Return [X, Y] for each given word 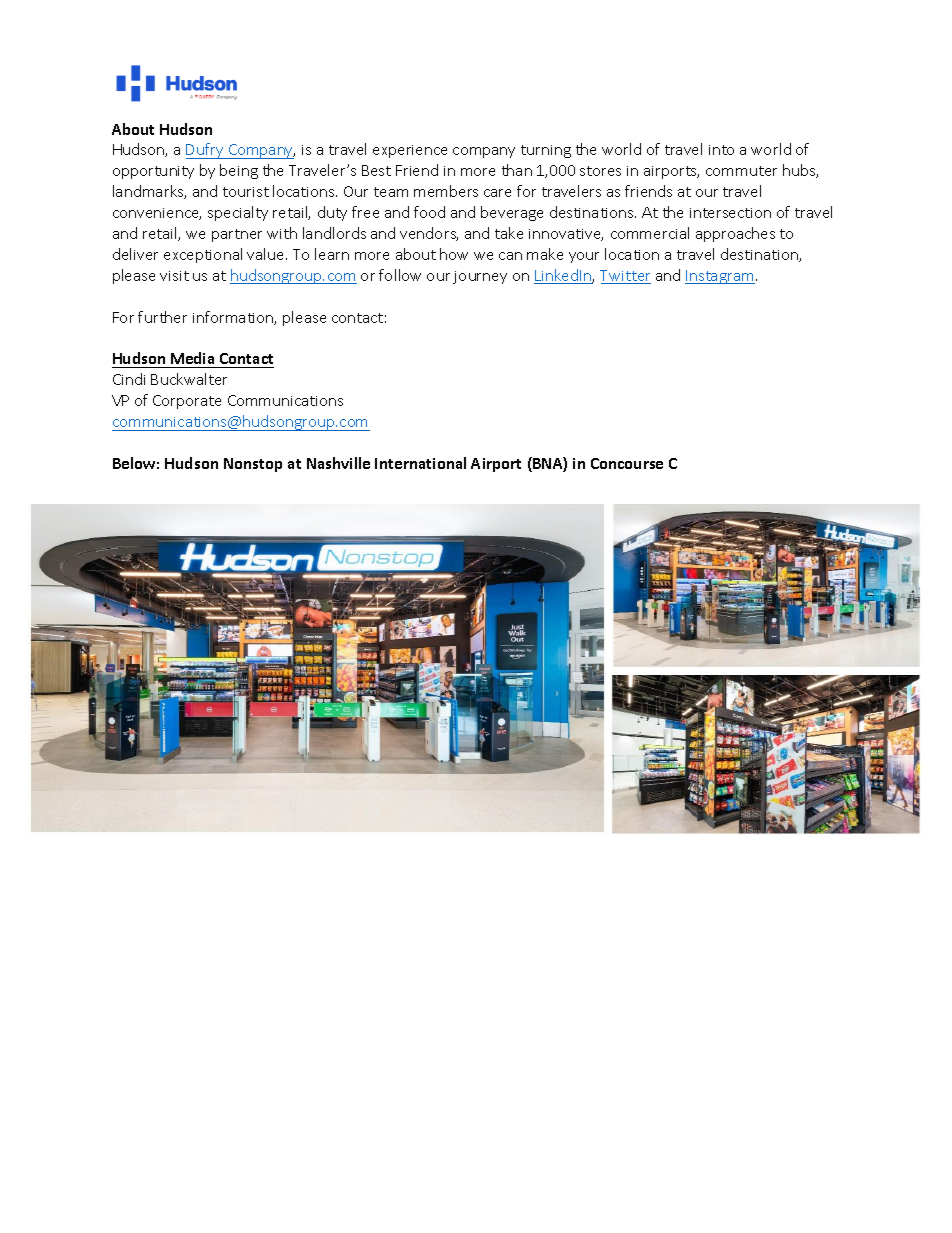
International [420, 463]
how [454, 254]
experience [410, 151]
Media [193, 360]
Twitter [625, 277]
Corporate [187, 402]
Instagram [720, 277]
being [239, 171]
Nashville [338, 463]
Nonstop [253, 465]
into [721, 150]
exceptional [203, 255]
